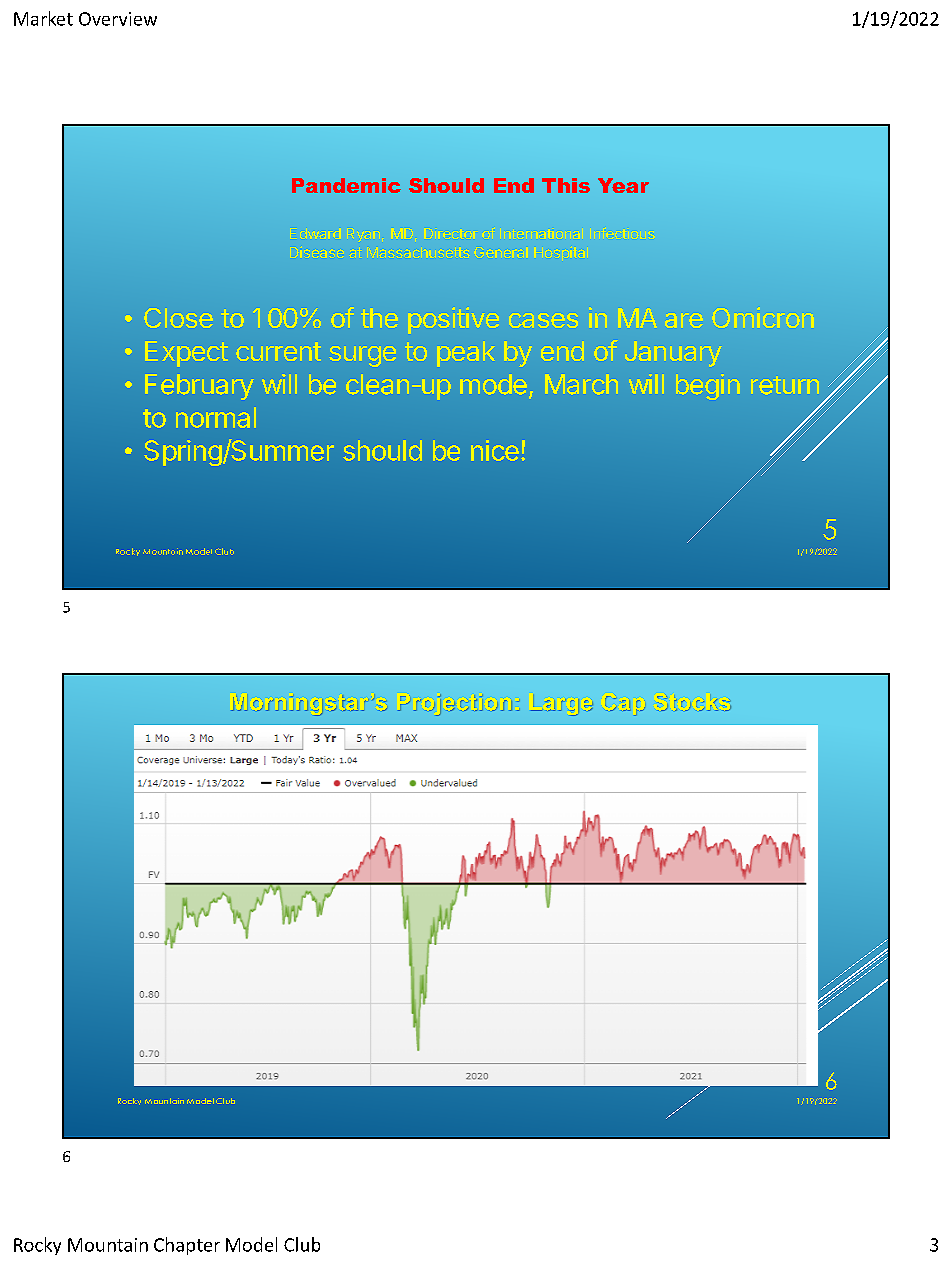 The width and height of the page is (952, 1263). What do you see at coordinates (623, 185) in the page?
I see `Year` at bounding box center [623, 185].
